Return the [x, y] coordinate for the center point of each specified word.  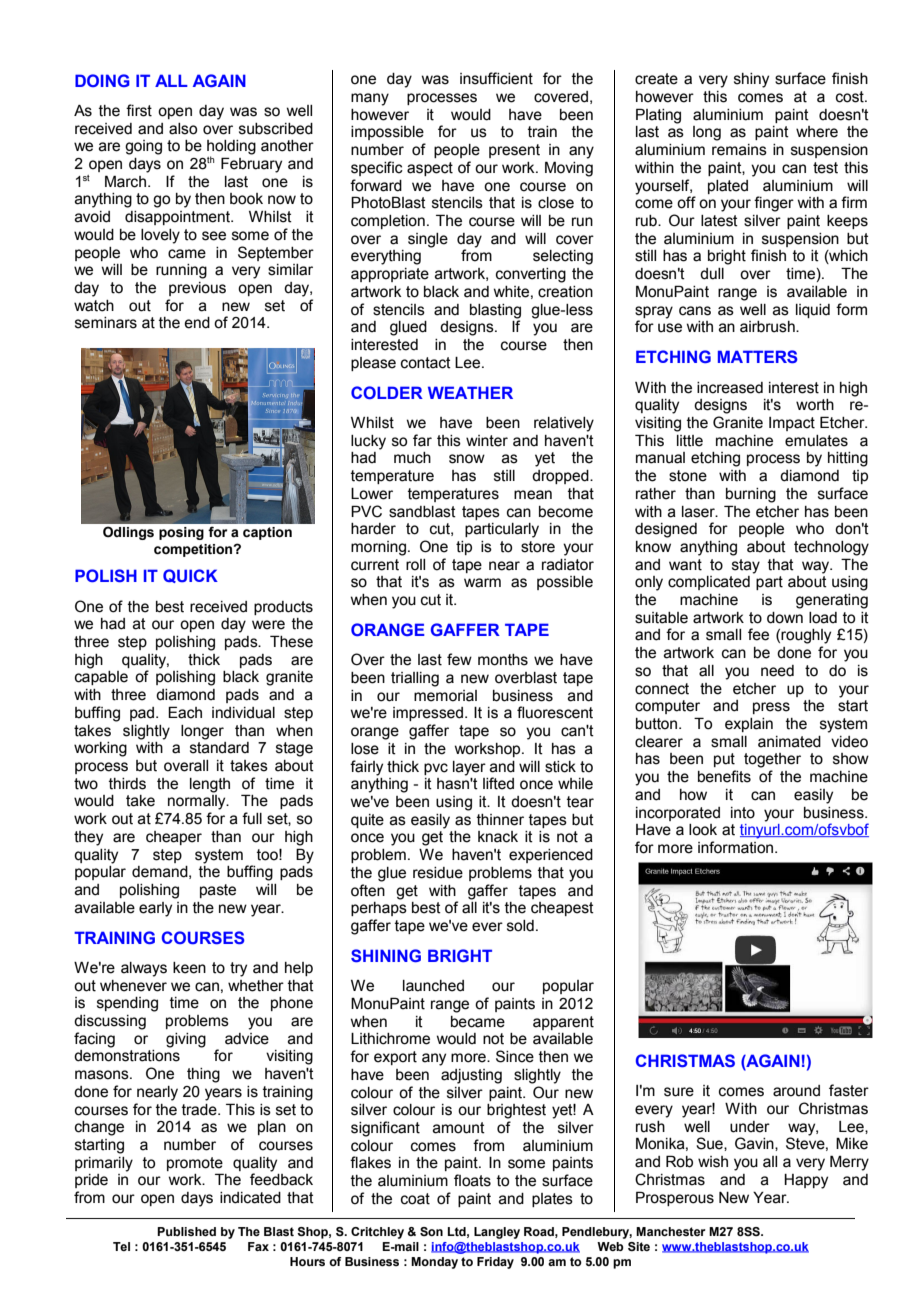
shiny [751, 80]
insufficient [496, 78]
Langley [497, 1233]
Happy [806, 1181]
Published [186, 1231]
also [183, 129]
